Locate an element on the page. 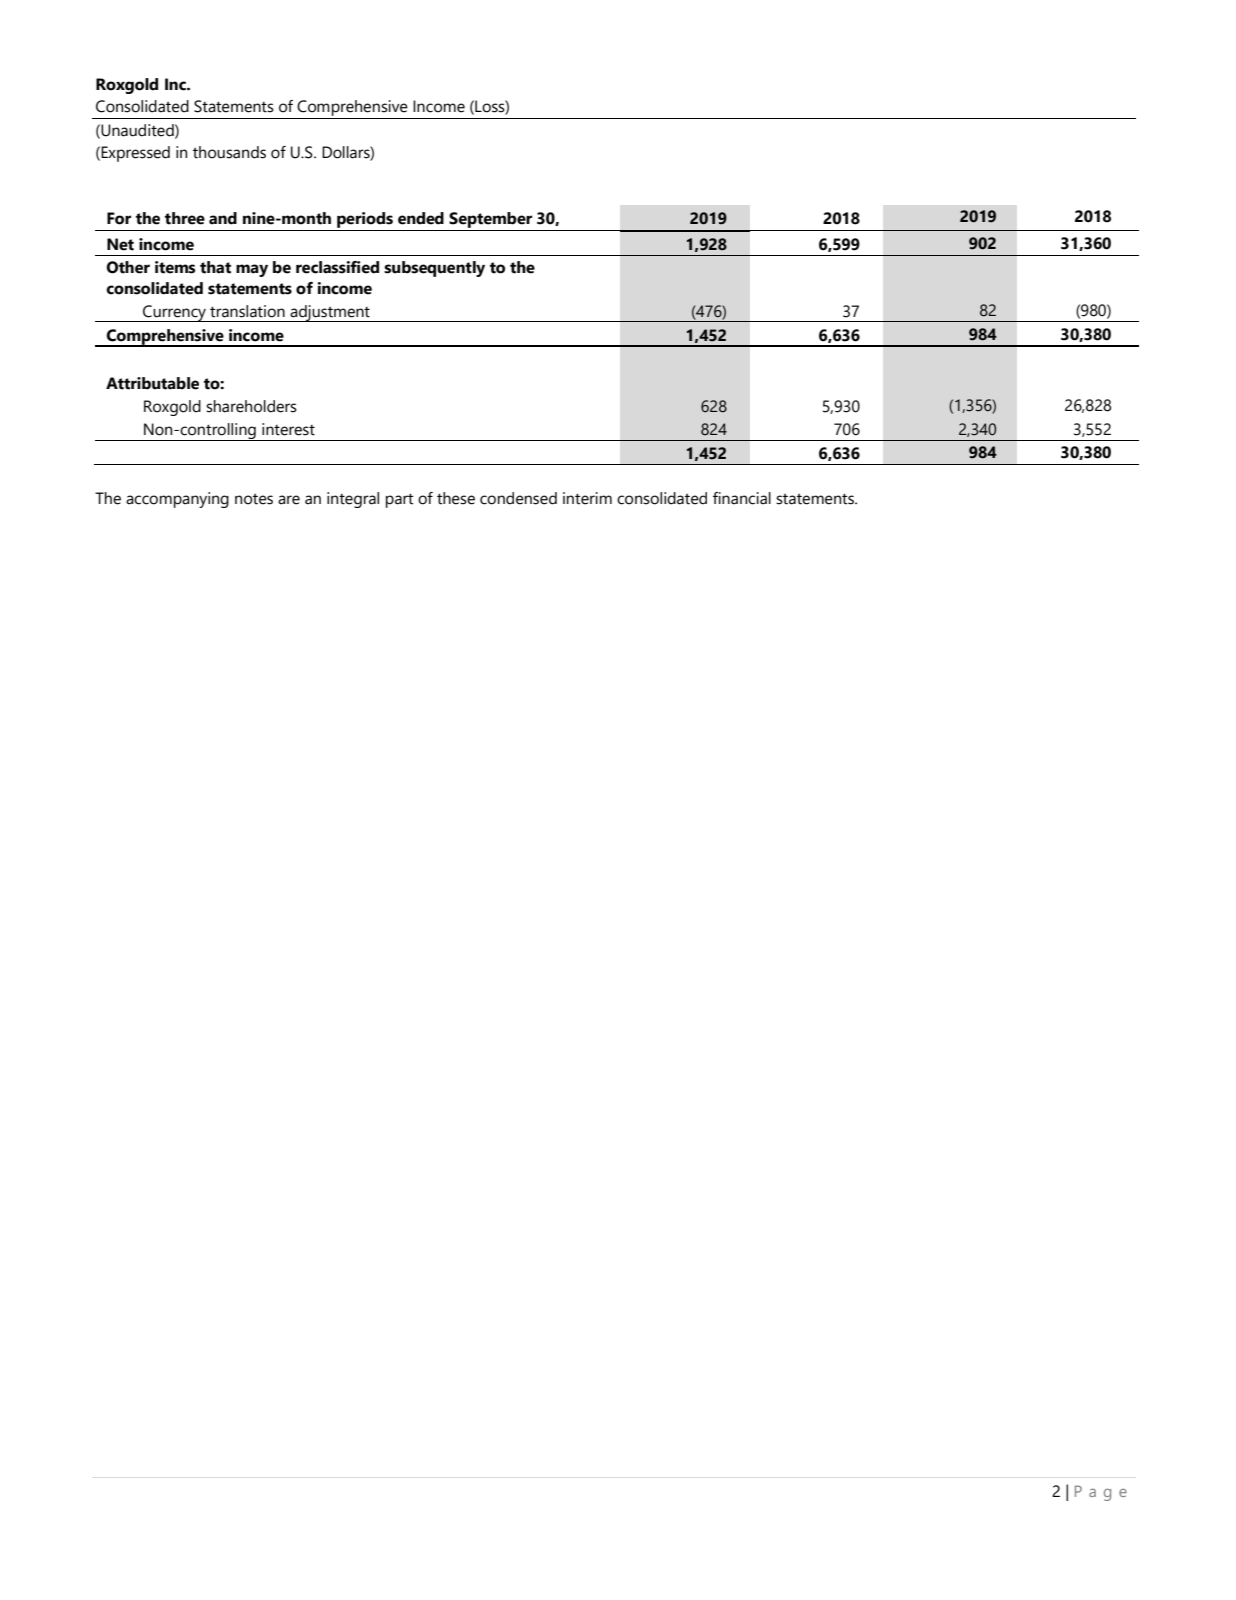  ended is located at coordinates (421, 218).
